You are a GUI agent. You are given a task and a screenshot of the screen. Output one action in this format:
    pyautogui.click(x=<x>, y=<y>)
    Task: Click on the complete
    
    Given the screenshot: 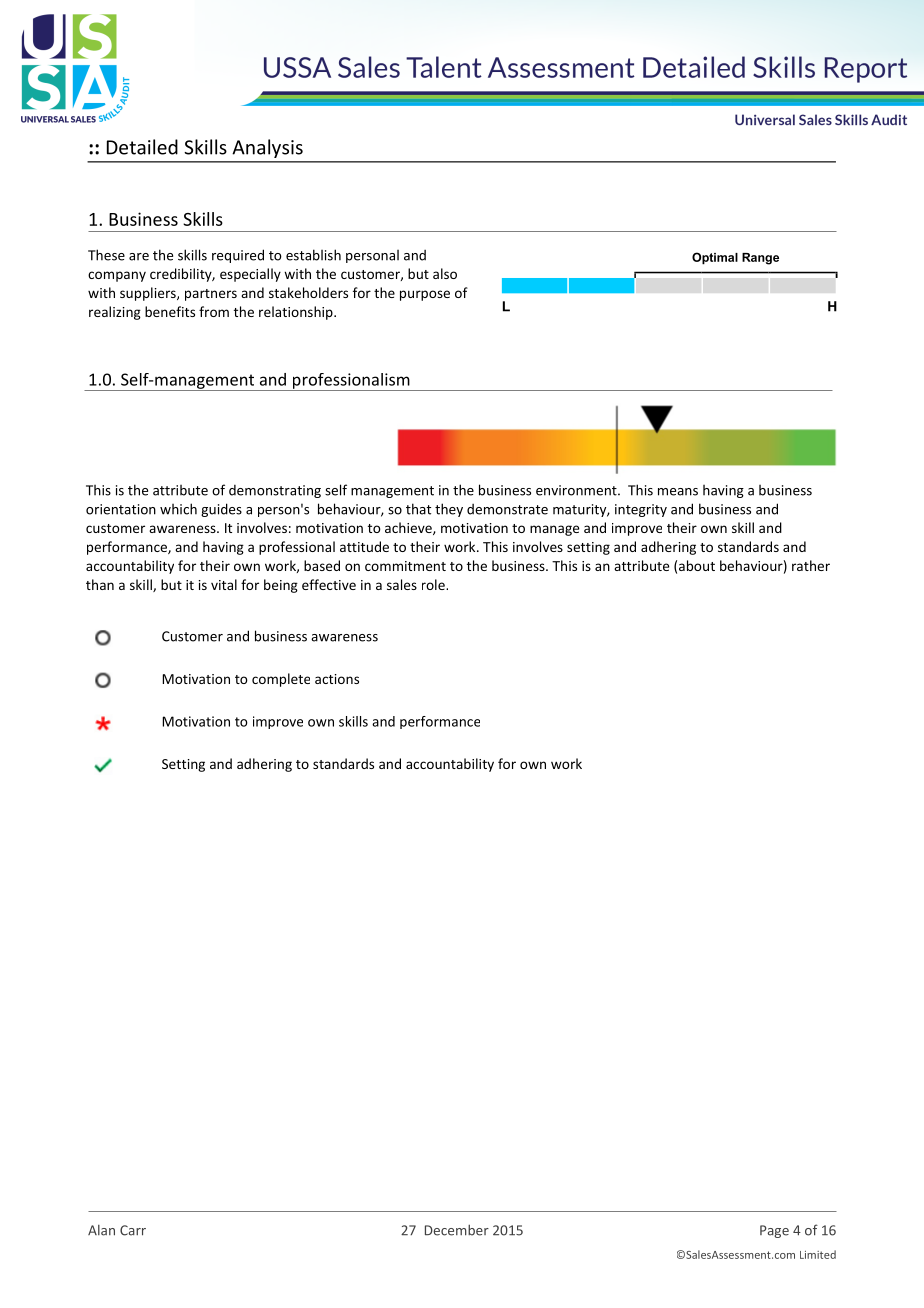 What is the action you would take?
    pyautogui.click(x=281, y=680)
